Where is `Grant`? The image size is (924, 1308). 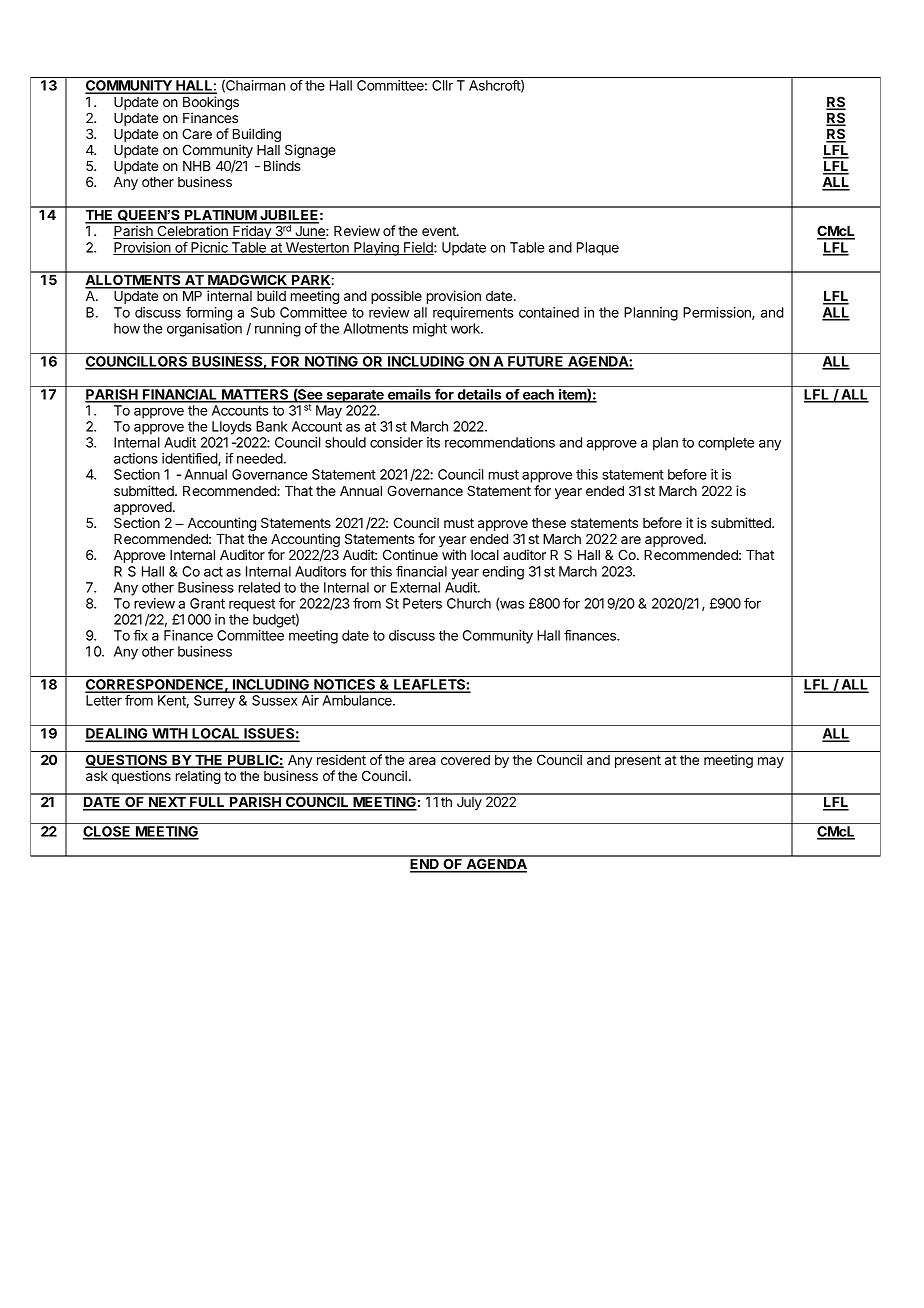
Grant is located at coordinates (207, 603).
